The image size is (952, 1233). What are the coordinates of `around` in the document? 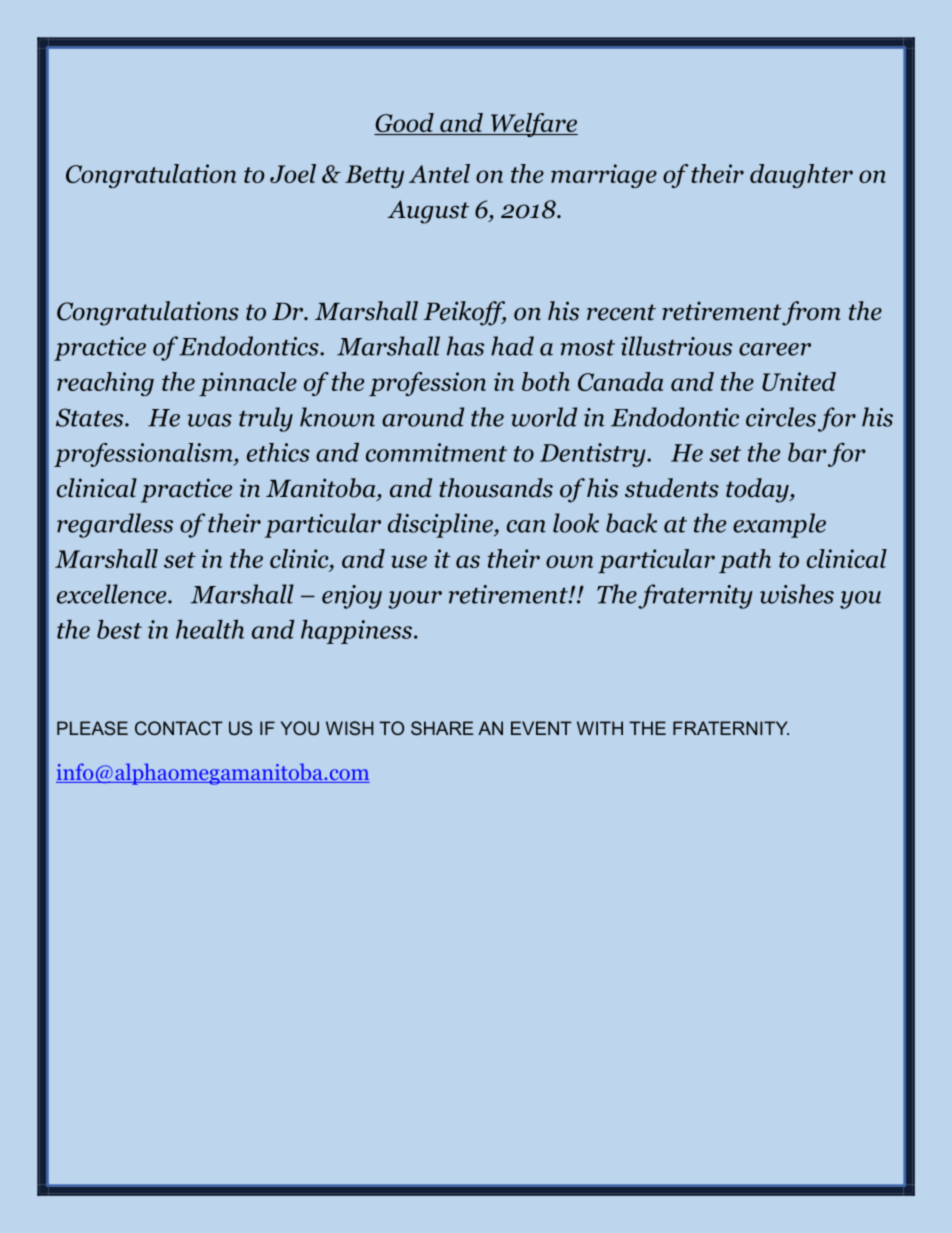 It's located at (423, 417).
